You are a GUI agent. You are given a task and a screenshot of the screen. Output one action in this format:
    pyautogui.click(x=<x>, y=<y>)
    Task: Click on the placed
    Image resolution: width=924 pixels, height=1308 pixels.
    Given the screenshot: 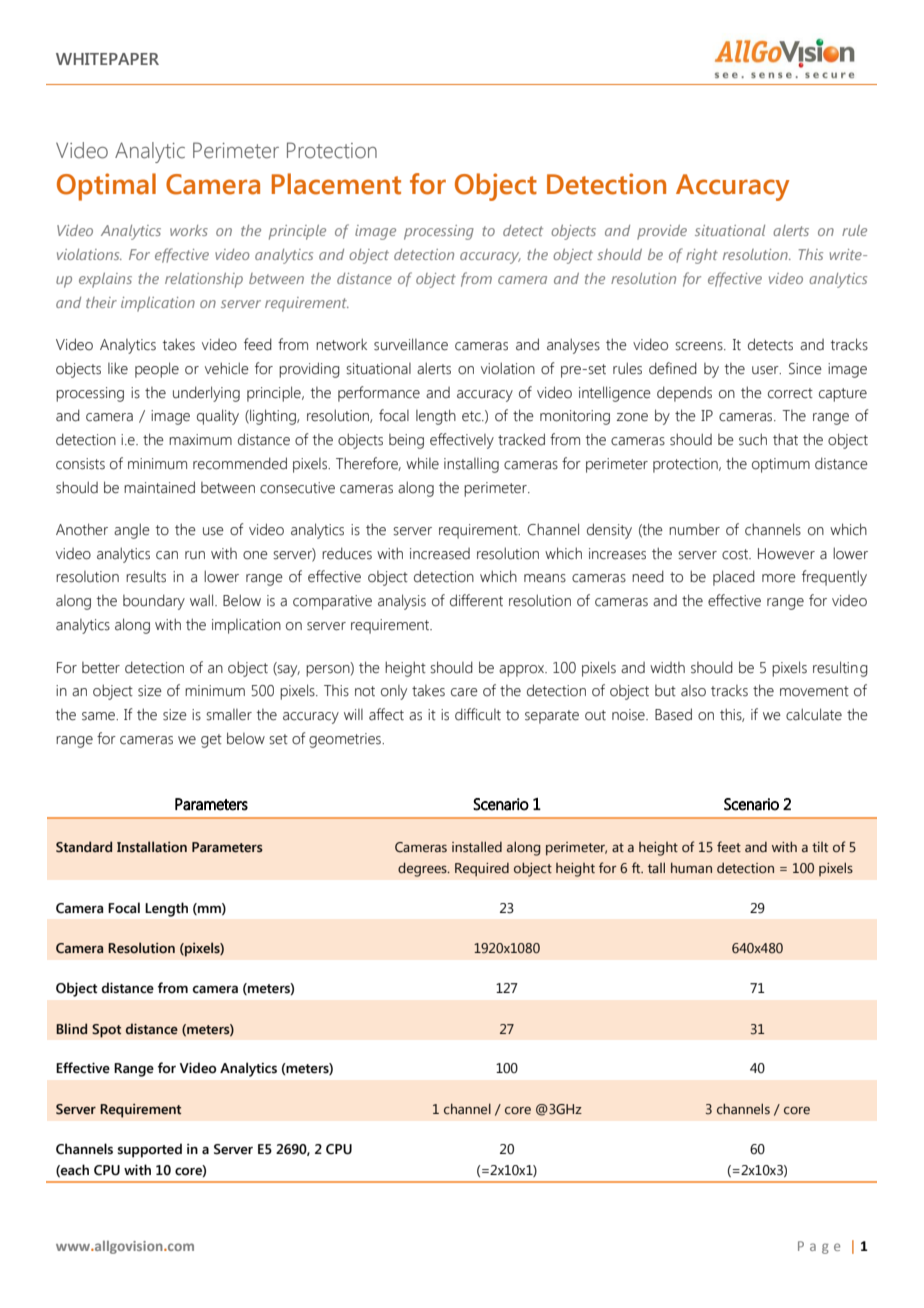 What is the action you would take?
    pyautogui.click(x=734, y=578)
